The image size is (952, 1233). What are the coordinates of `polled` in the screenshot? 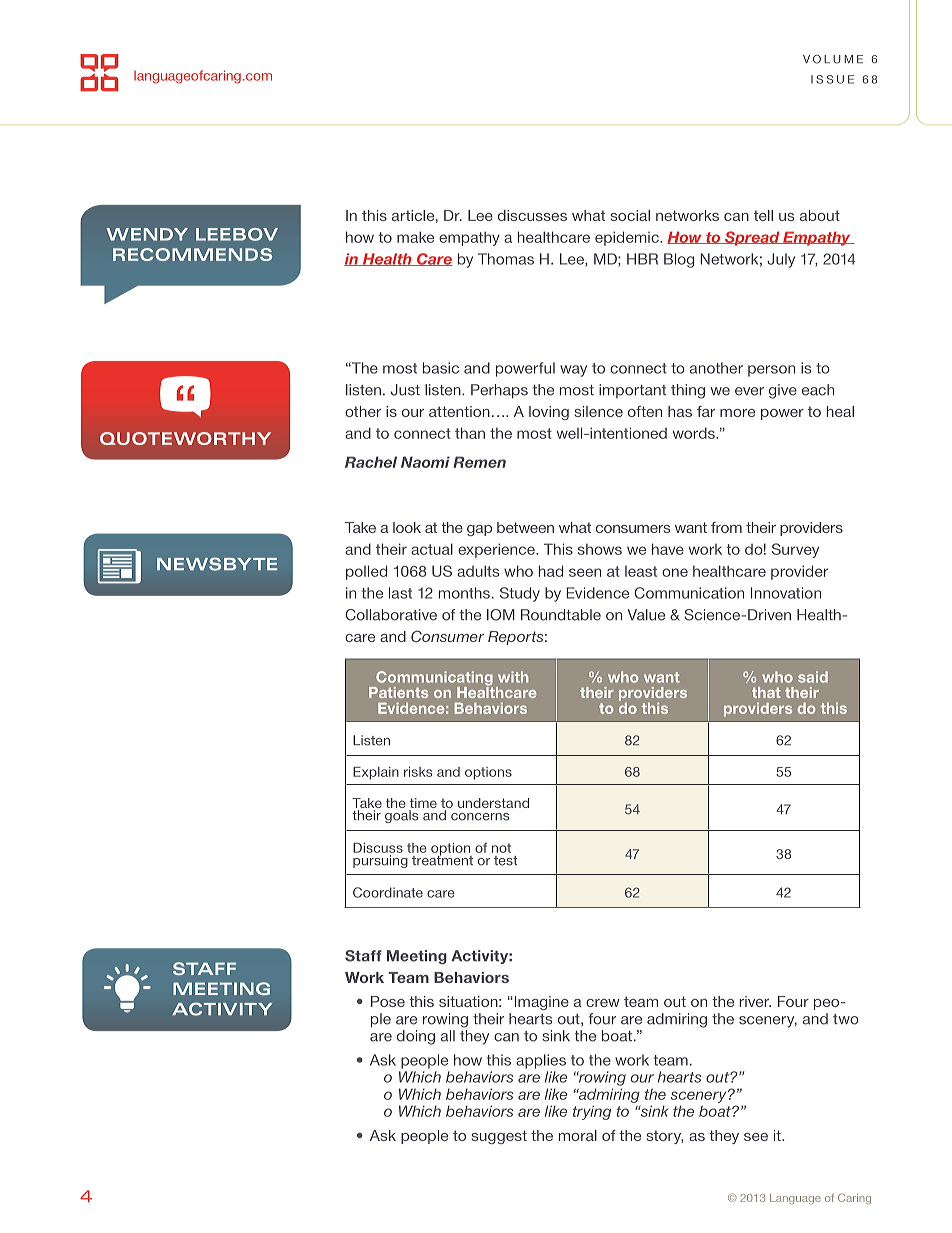 It's located at (366, 572).
